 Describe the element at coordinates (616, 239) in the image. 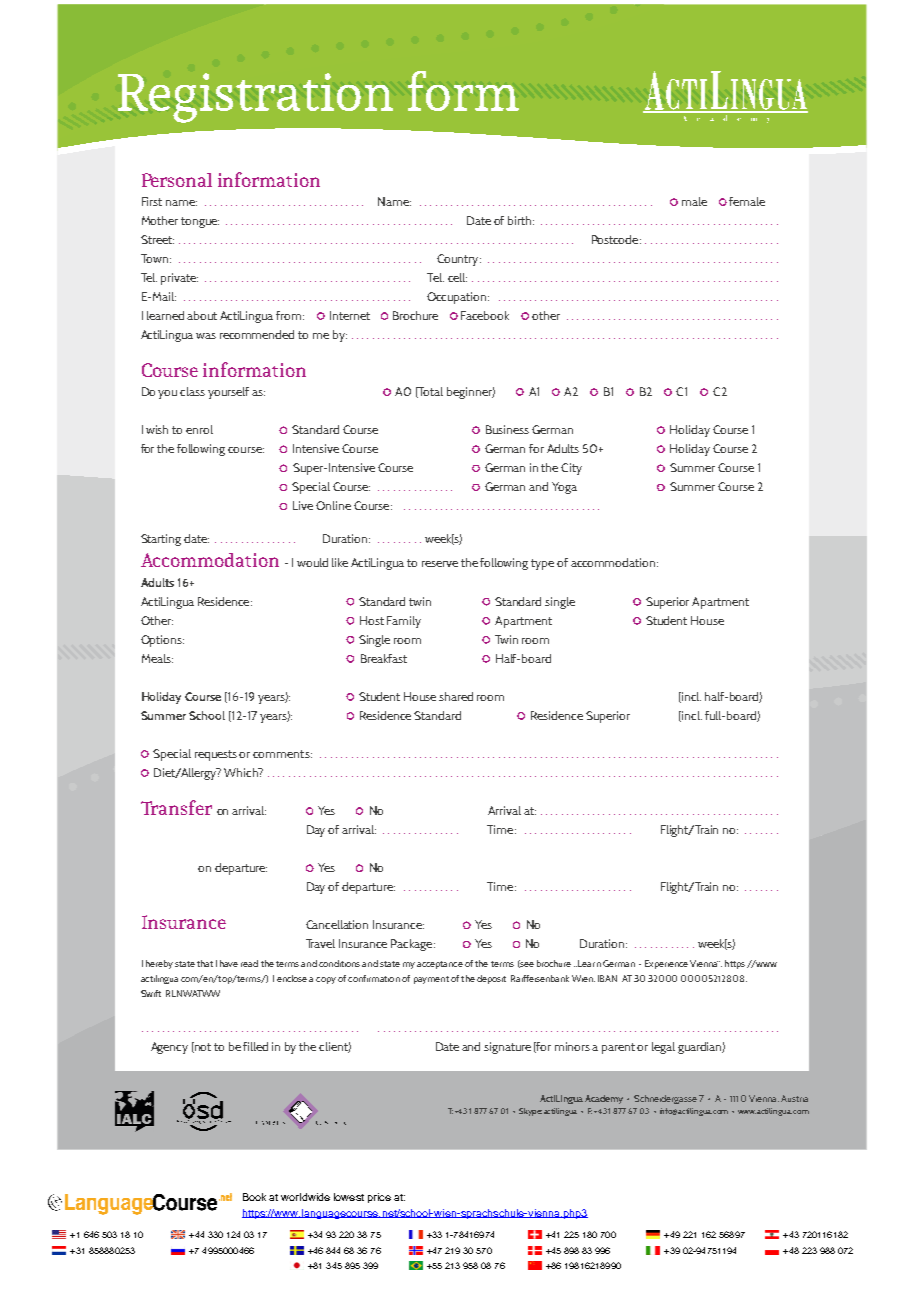

I see `Postcode` at that location.
